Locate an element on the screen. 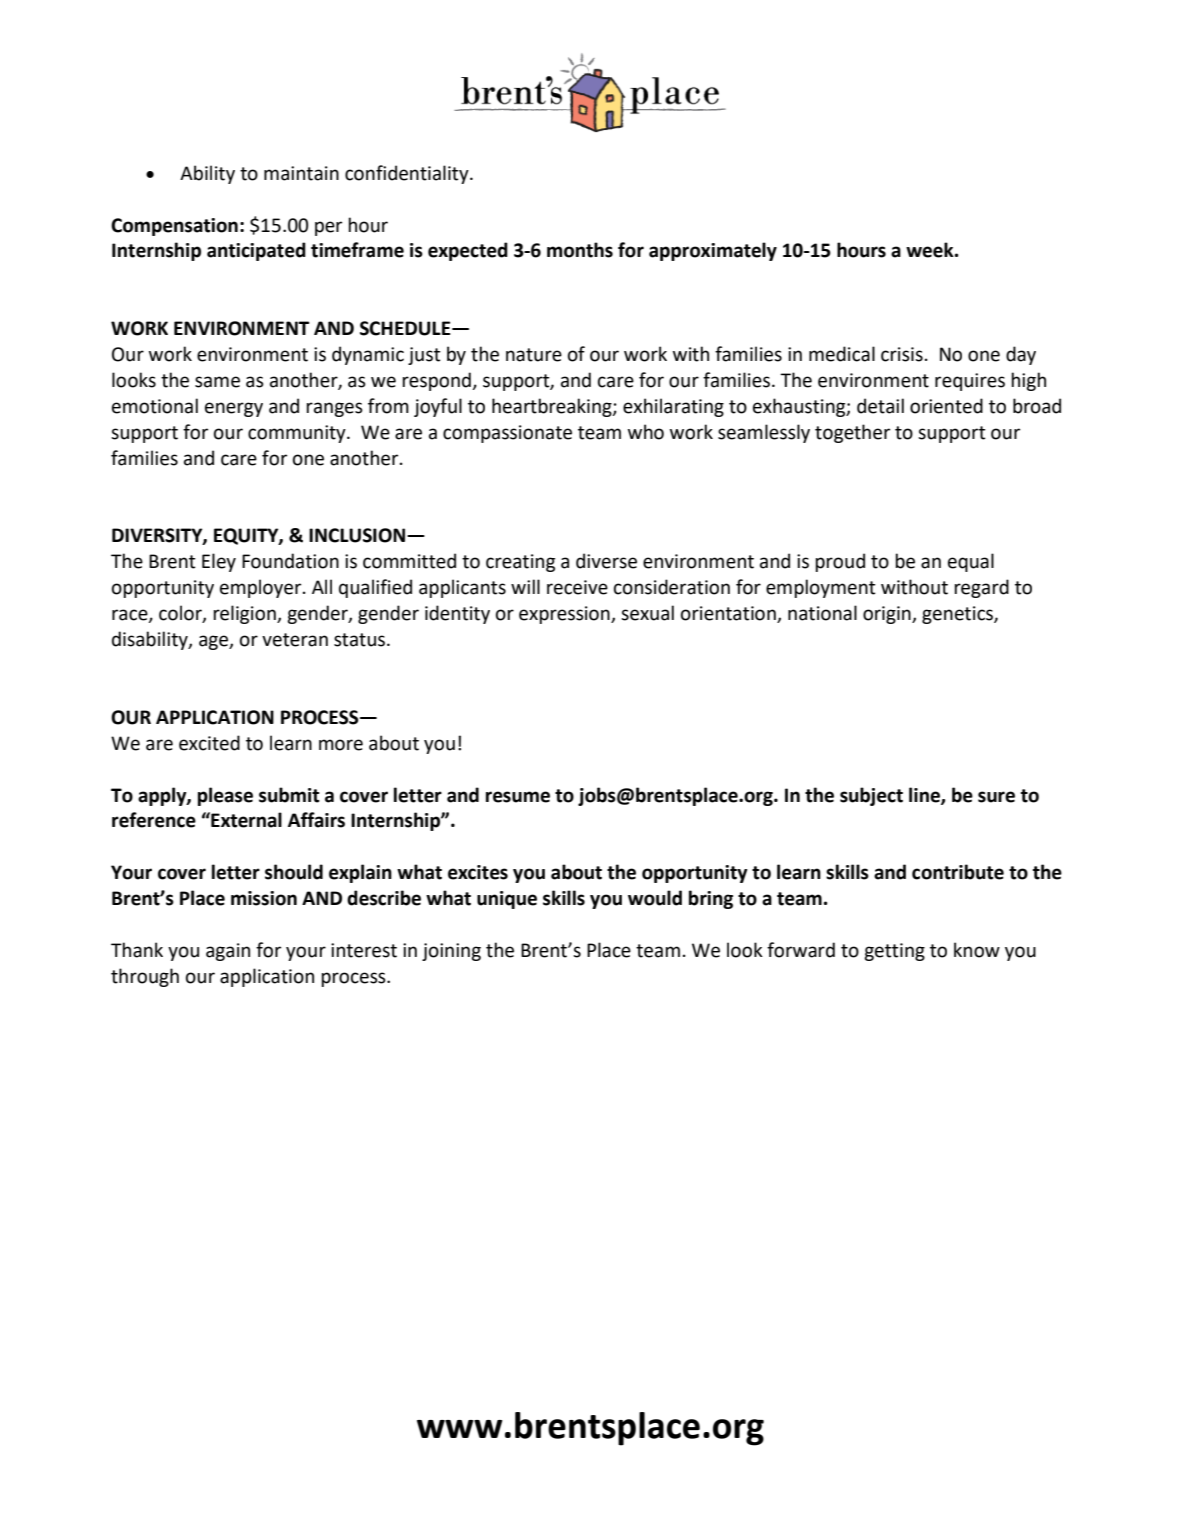 The height and width of the screenshot is (1528, 1181). employer is located at coordinates (262, 588).
